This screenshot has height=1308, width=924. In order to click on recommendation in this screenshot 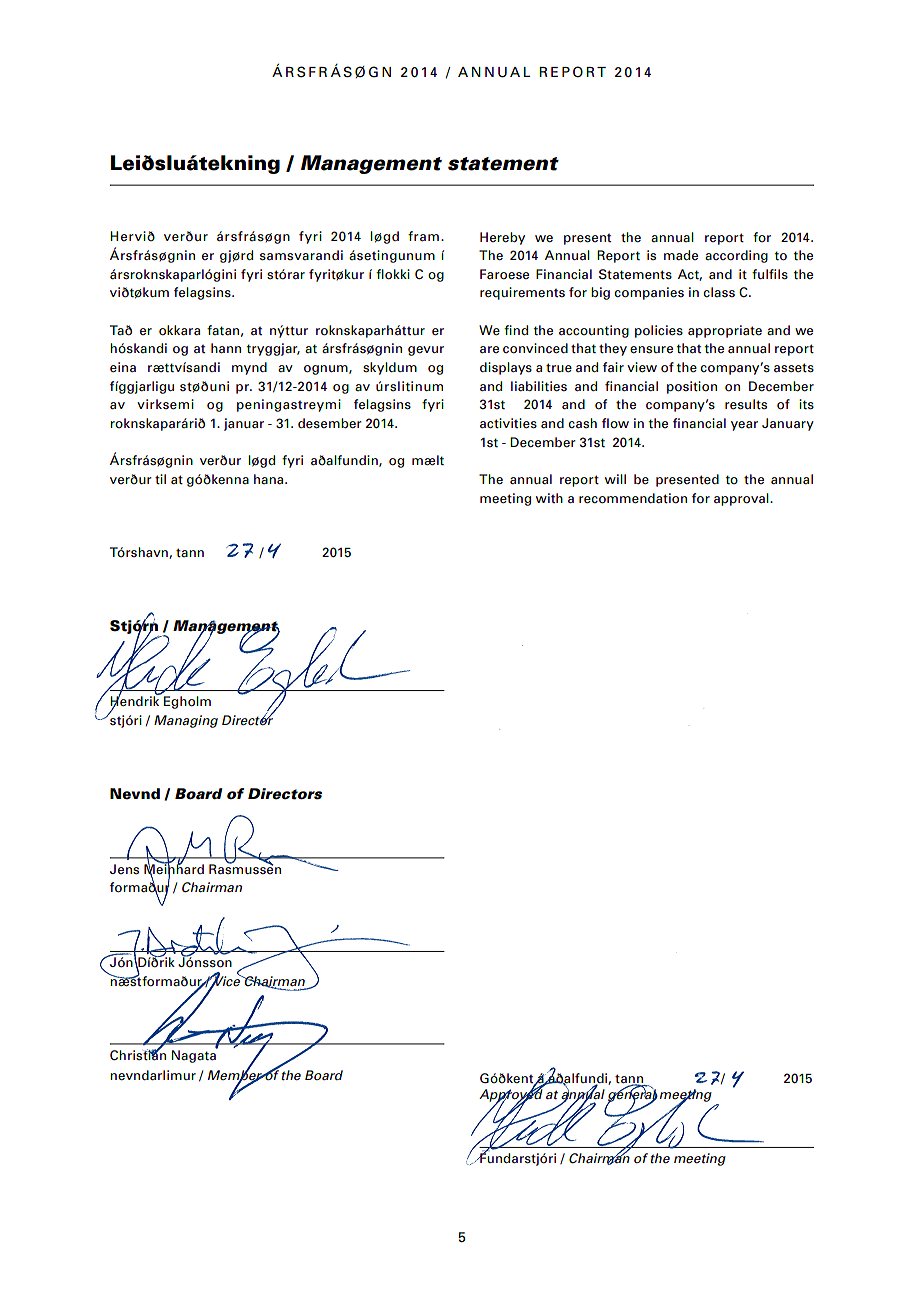, I will do `click(633, 498)`.
